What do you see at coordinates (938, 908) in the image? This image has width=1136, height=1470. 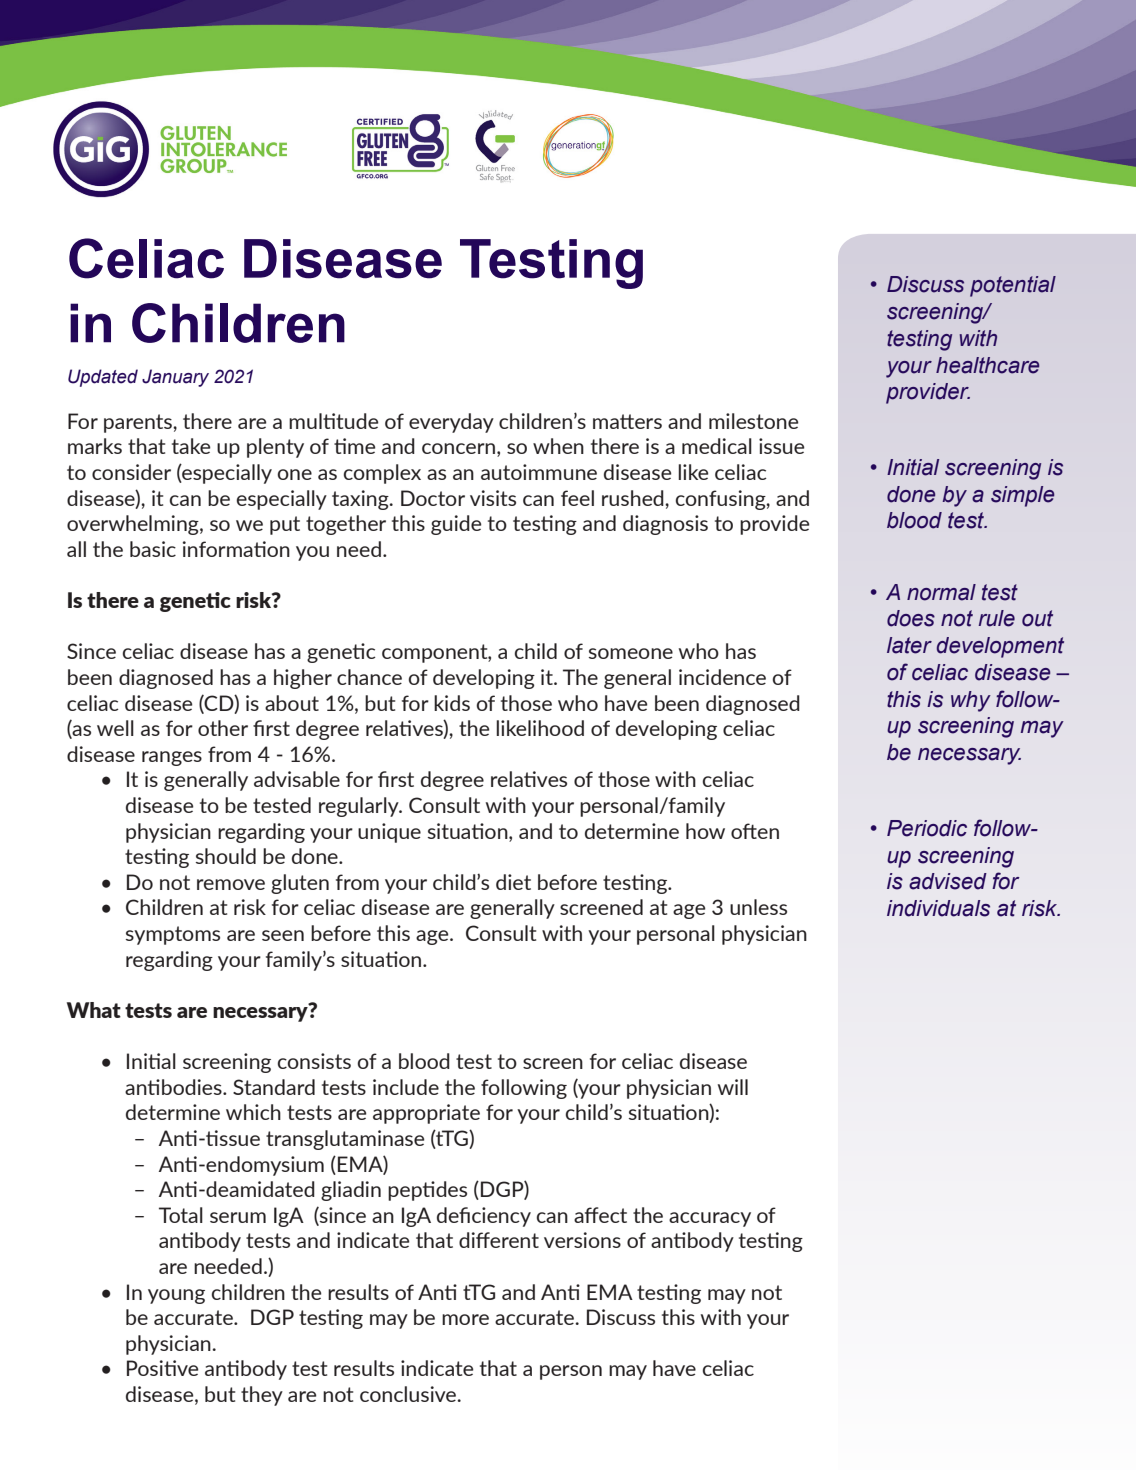 I see `individuals` at bounding box center [938, 908].
